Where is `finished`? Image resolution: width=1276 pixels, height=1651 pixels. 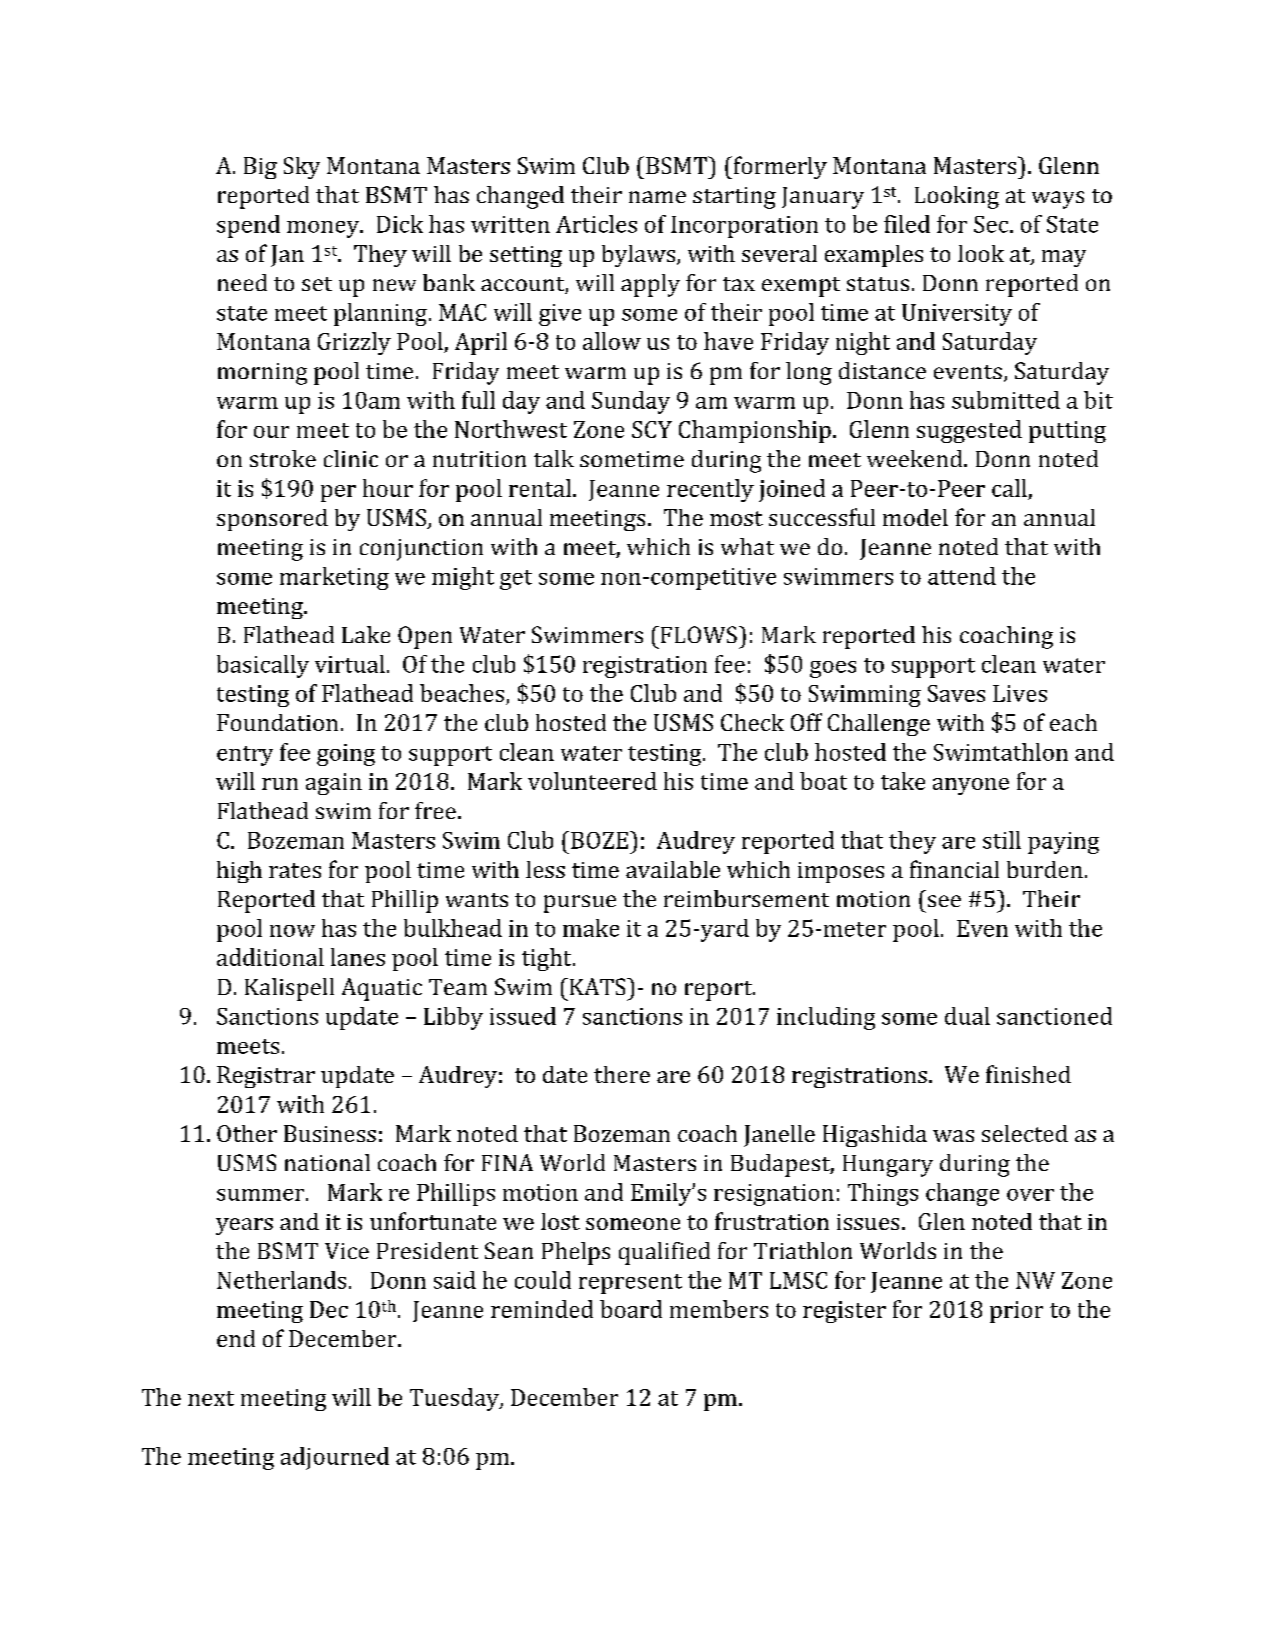
finished is located at coordinates (1028, 1074).
